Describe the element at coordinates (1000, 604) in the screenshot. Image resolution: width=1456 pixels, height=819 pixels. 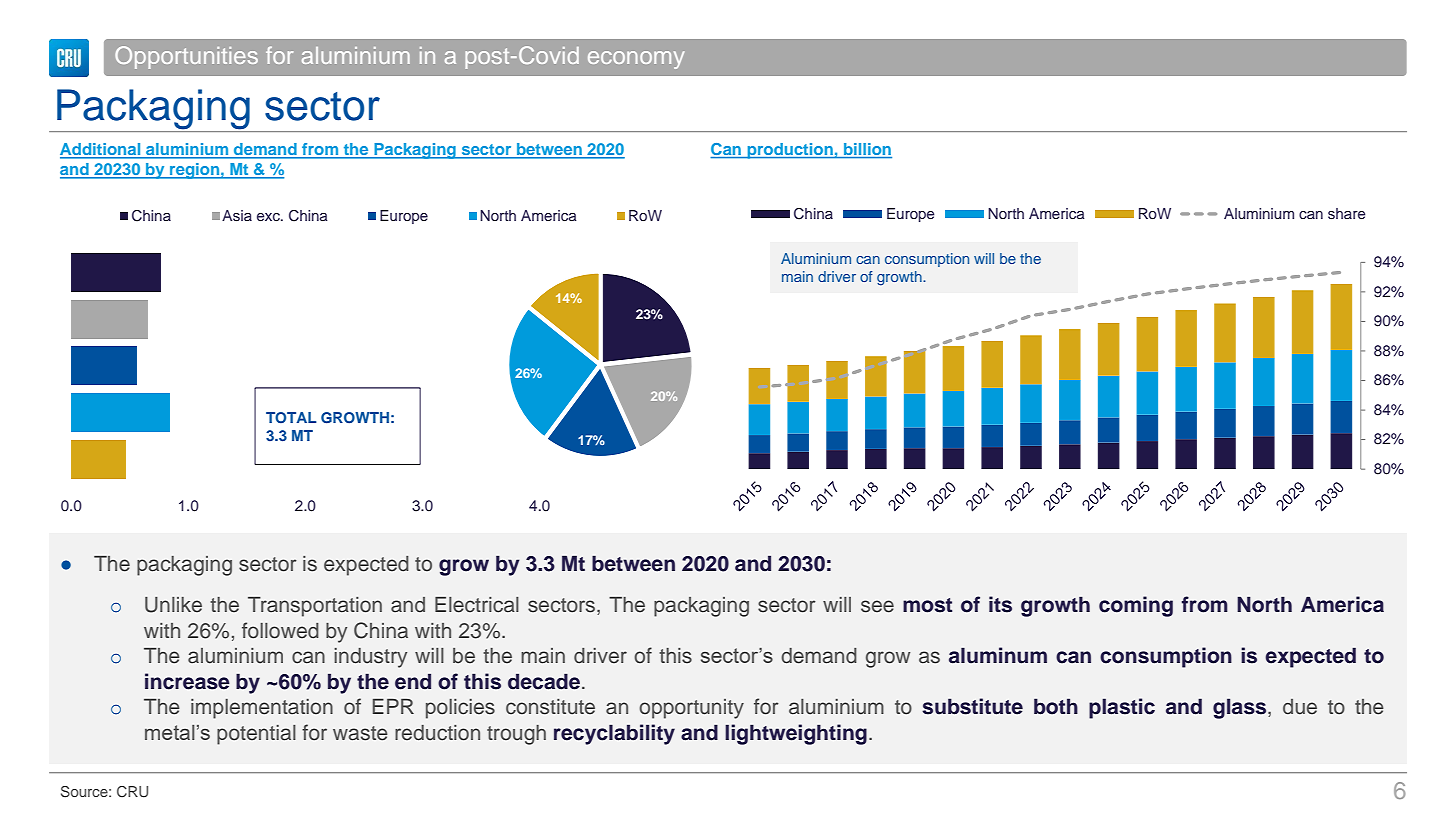
I see `its` at that location.
